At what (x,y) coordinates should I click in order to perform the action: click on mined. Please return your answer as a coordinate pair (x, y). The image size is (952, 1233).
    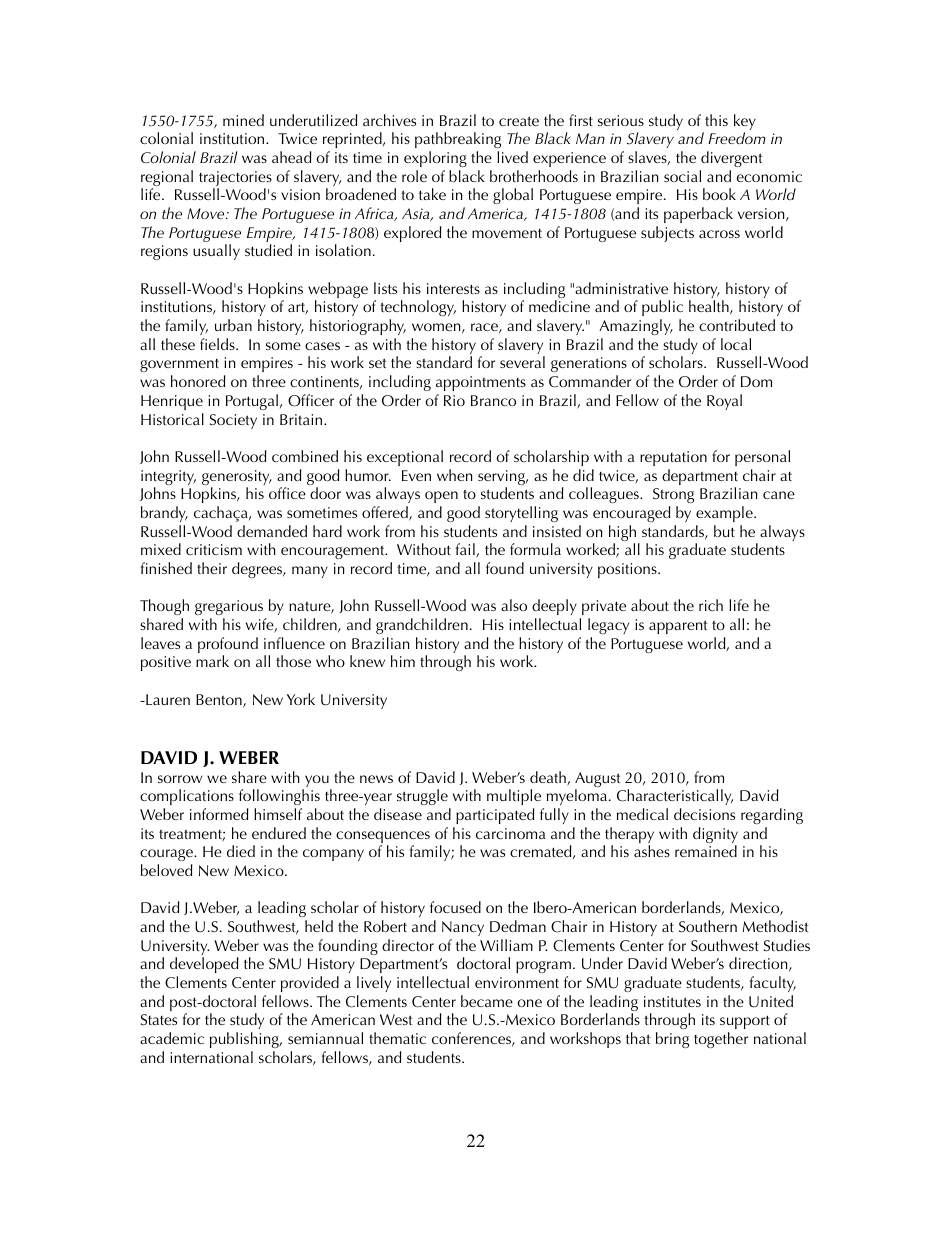
    Looking at the image, I should click on (243, 120).
